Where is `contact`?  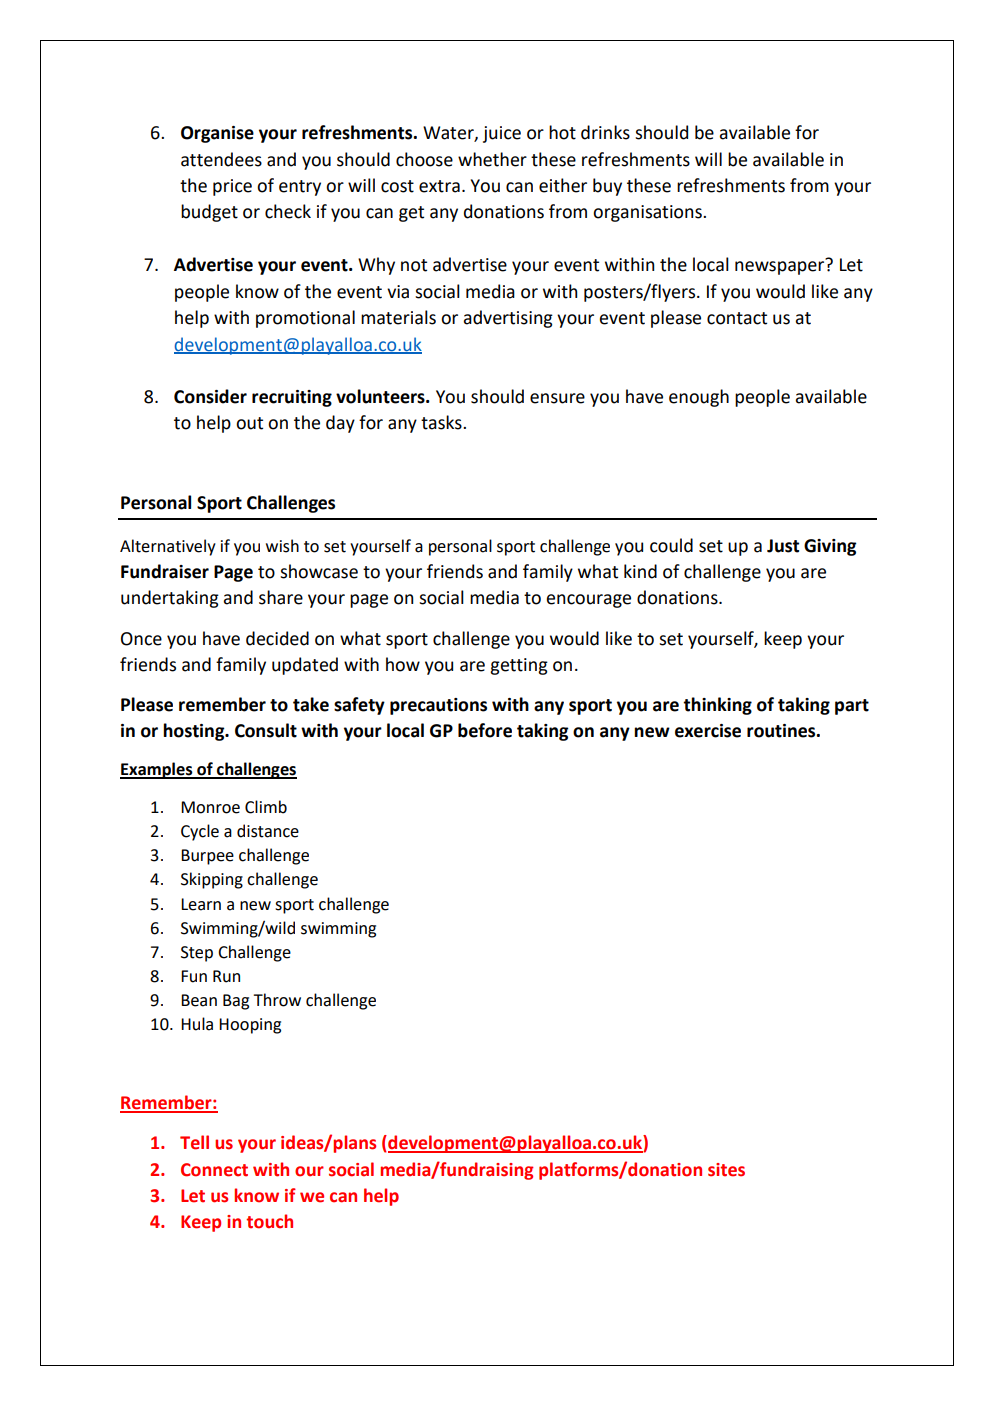
contact is located at coordinates (737, 318).
